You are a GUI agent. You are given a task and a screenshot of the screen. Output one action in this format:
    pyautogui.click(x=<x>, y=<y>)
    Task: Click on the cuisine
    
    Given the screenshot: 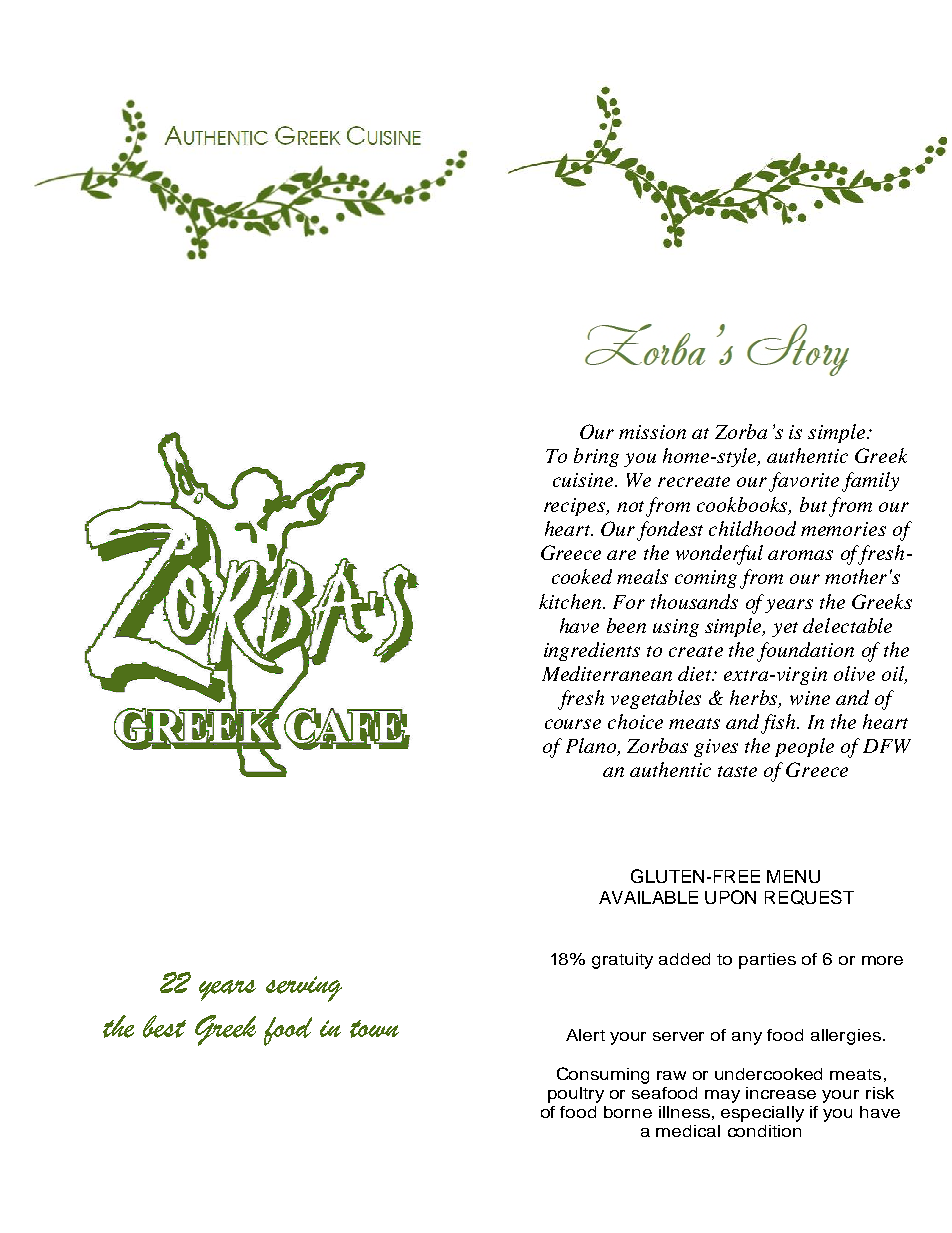 What is the action you would take?
    pyautogui.click(x=584, y=480)
